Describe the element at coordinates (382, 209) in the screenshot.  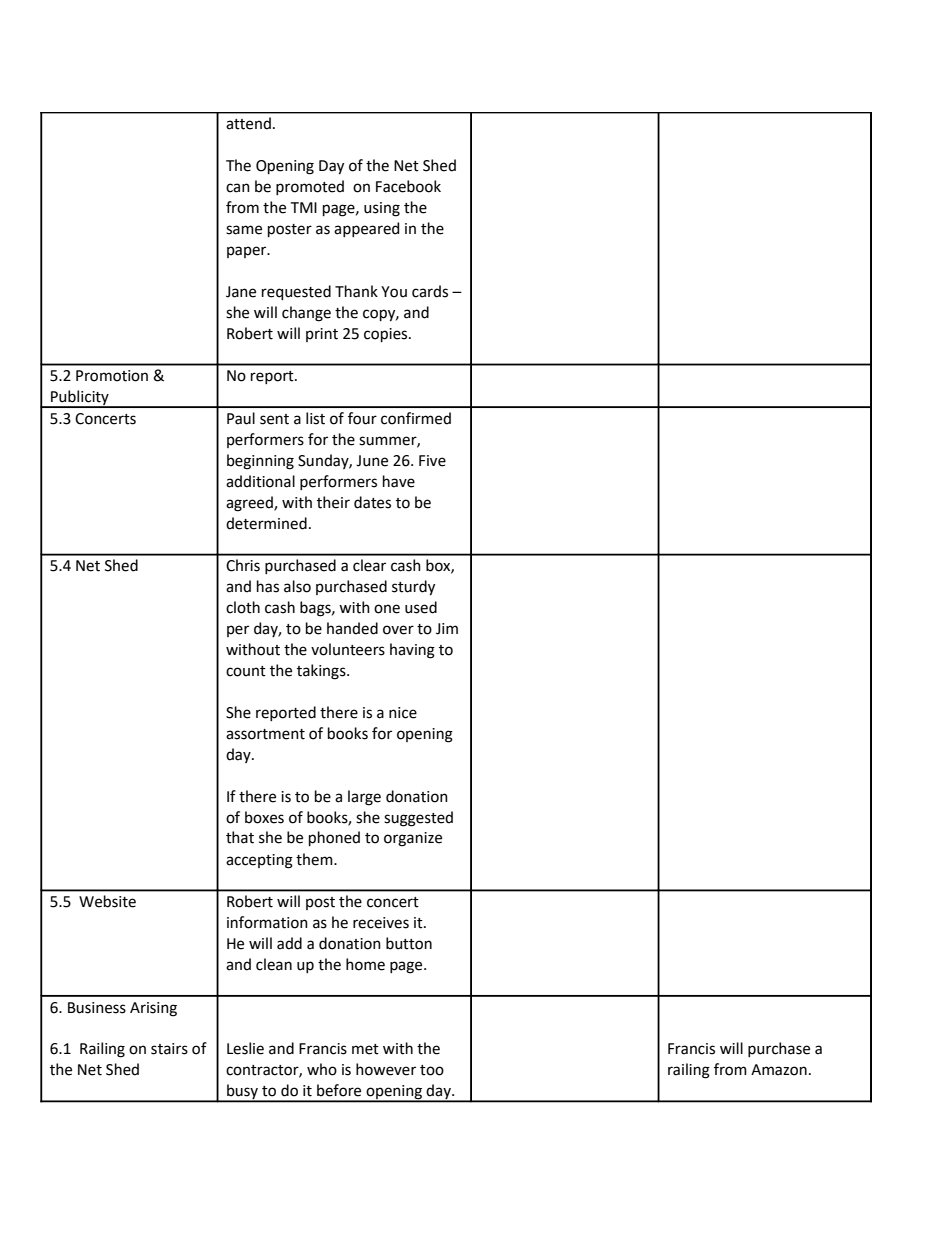
I see `using` at that location.
